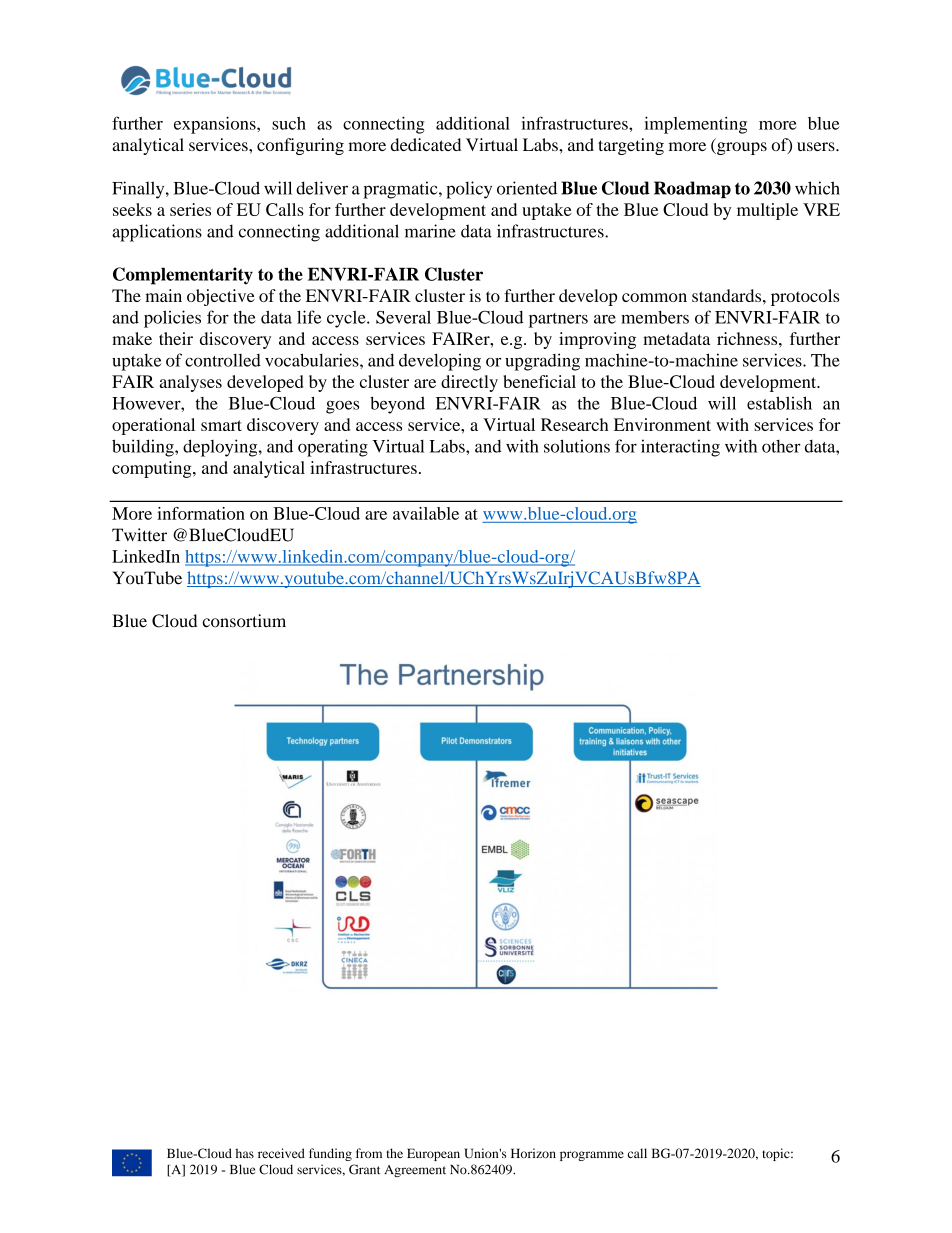  What do you see at coordinates (216, 125) in the screenshot?
I see `expansions` at bounding box center [216, 125].
